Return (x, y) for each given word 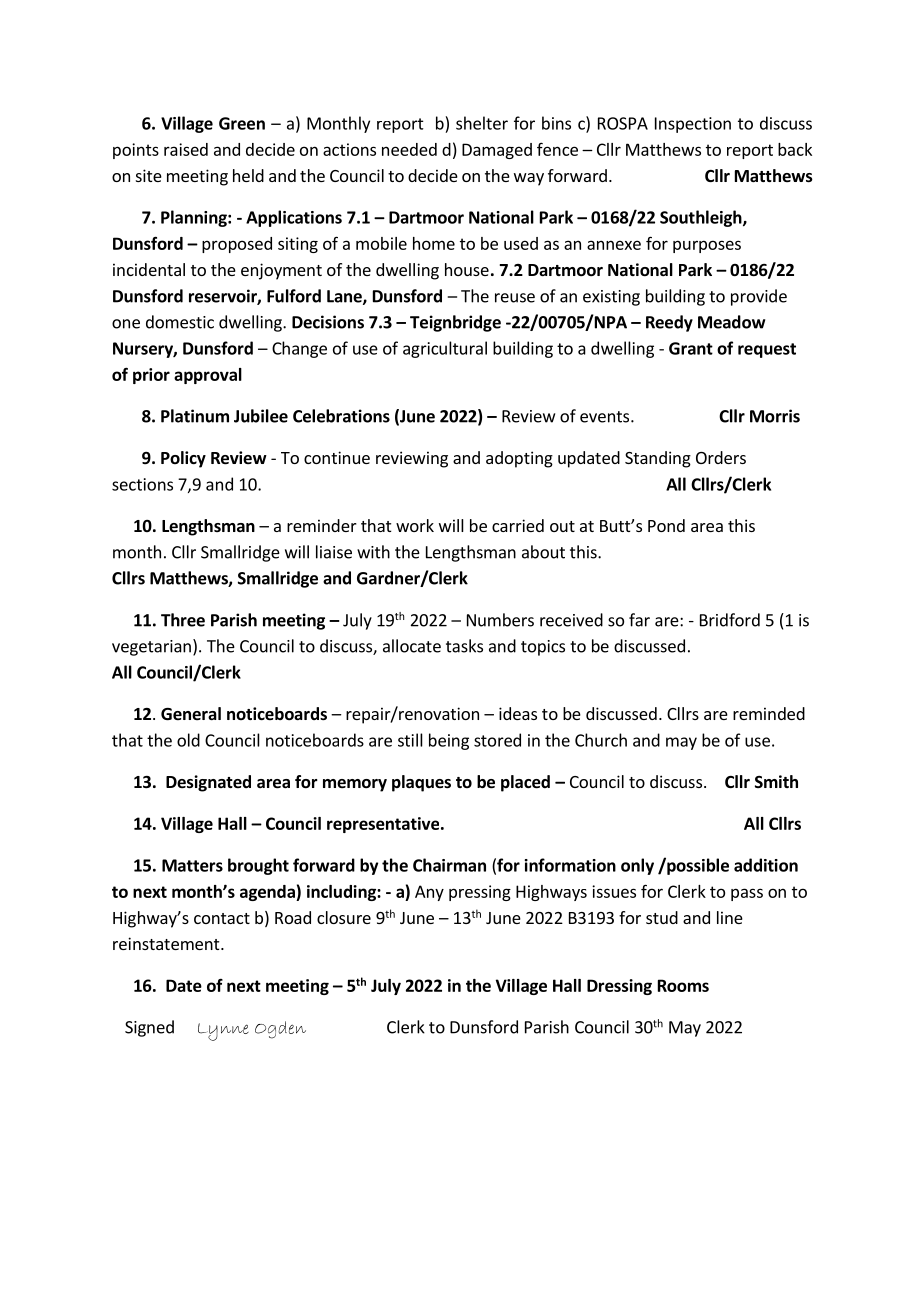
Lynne (223, 1032)
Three (183, 620)
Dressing (619, 987)
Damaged (497, 151)
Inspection (693, 125)
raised (186, 149)
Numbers (500, 620)
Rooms (683, 985)
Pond (666, 525)
